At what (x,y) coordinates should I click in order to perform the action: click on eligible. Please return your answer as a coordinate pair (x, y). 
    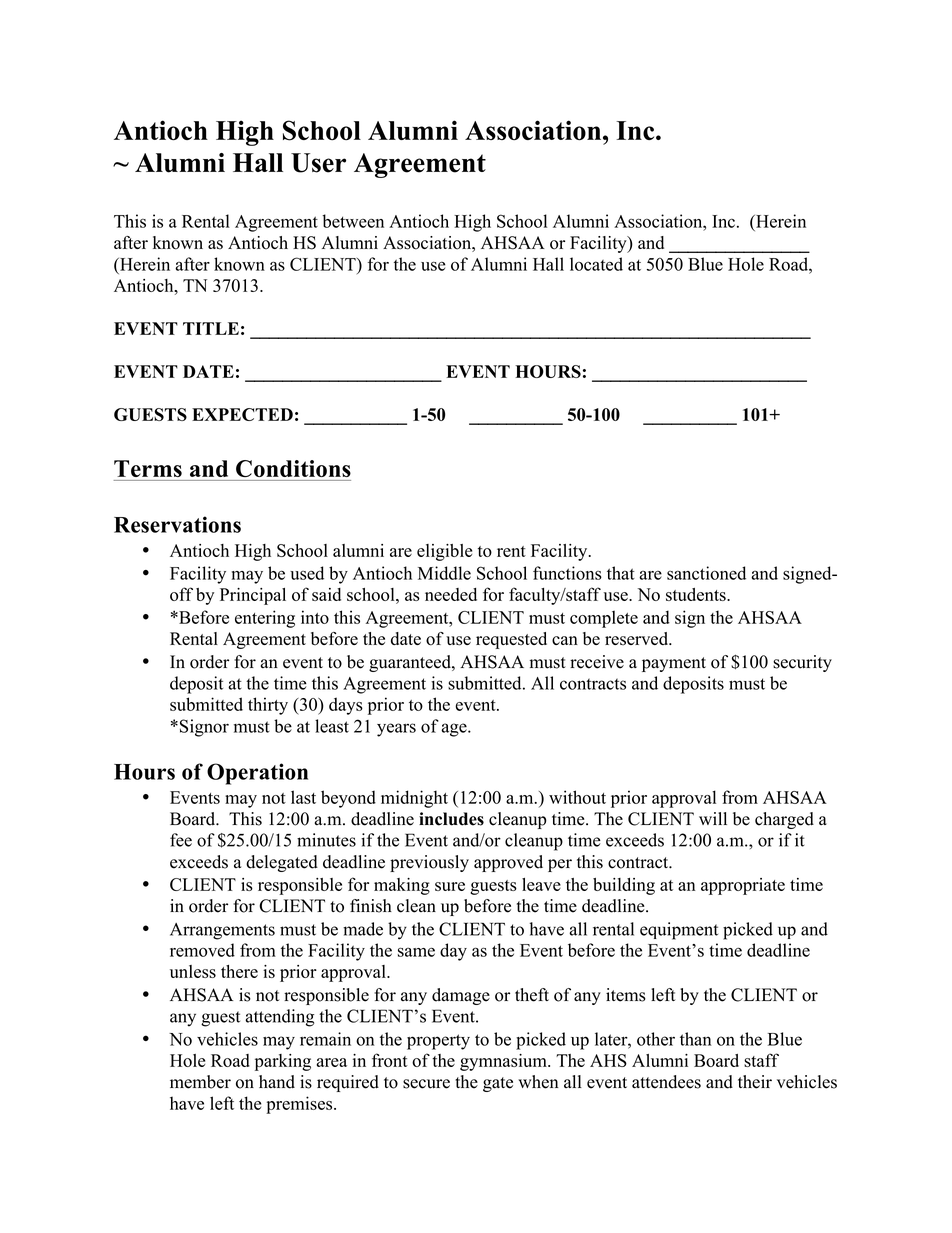
    Looking at the image, I should click on (444, 552).
